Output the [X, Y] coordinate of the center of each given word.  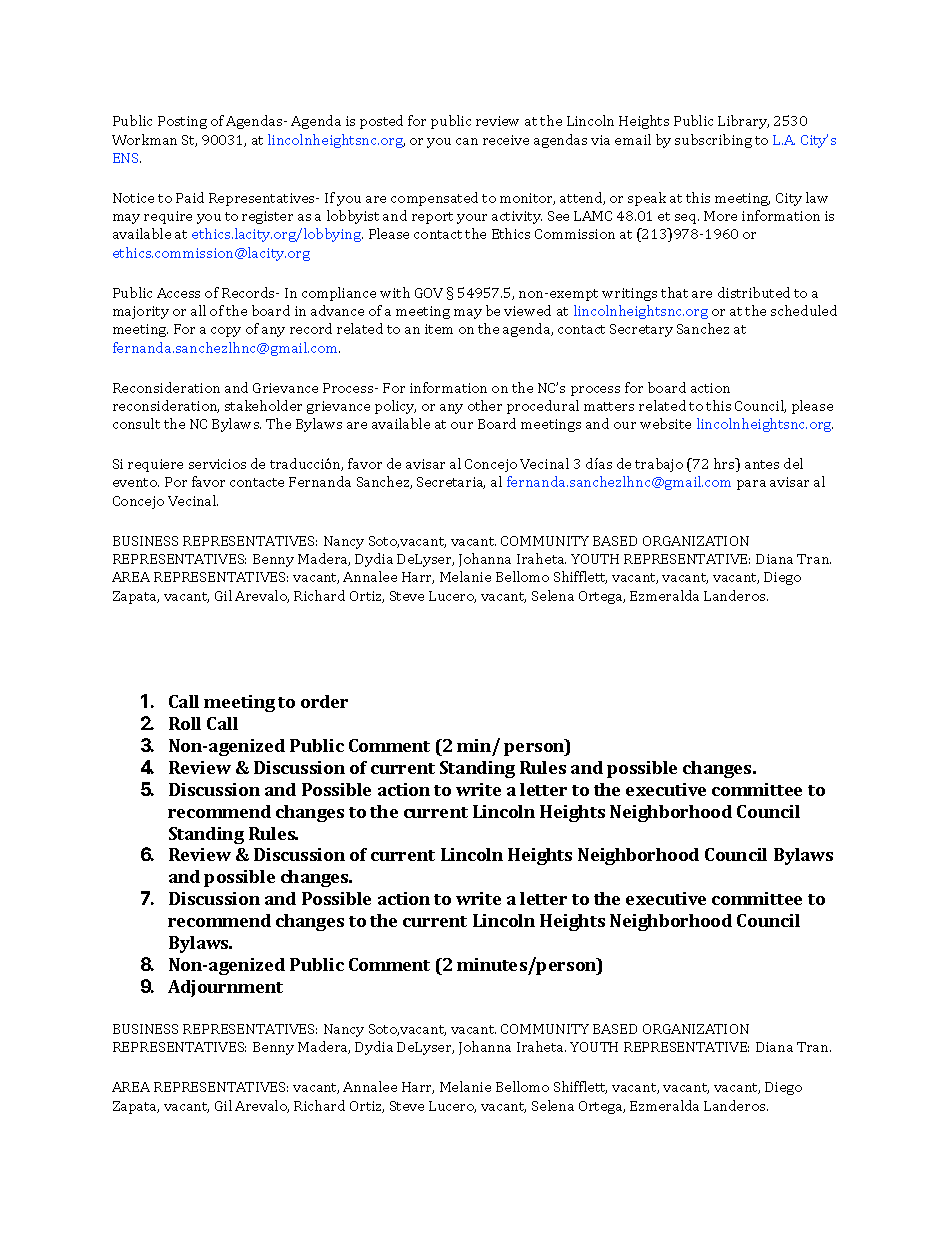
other [485, 405]
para [751, 485]
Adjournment [225, 988]
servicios [217, 464]
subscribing [713, 141]
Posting [182, 122]
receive [506, 140]
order [324, 701]
